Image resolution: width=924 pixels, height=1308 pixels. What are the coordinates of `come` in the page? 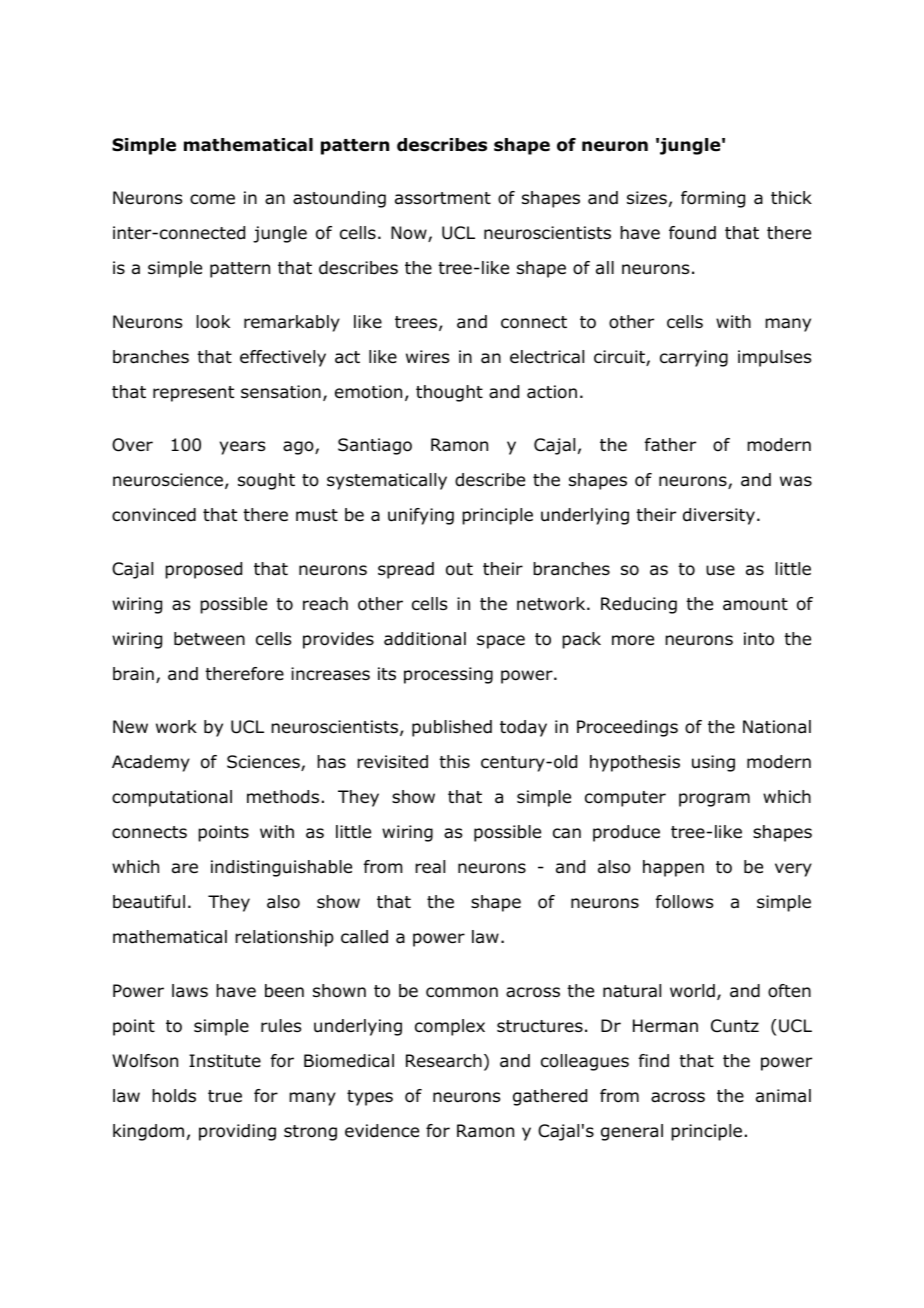 It's located at (212, 199).
